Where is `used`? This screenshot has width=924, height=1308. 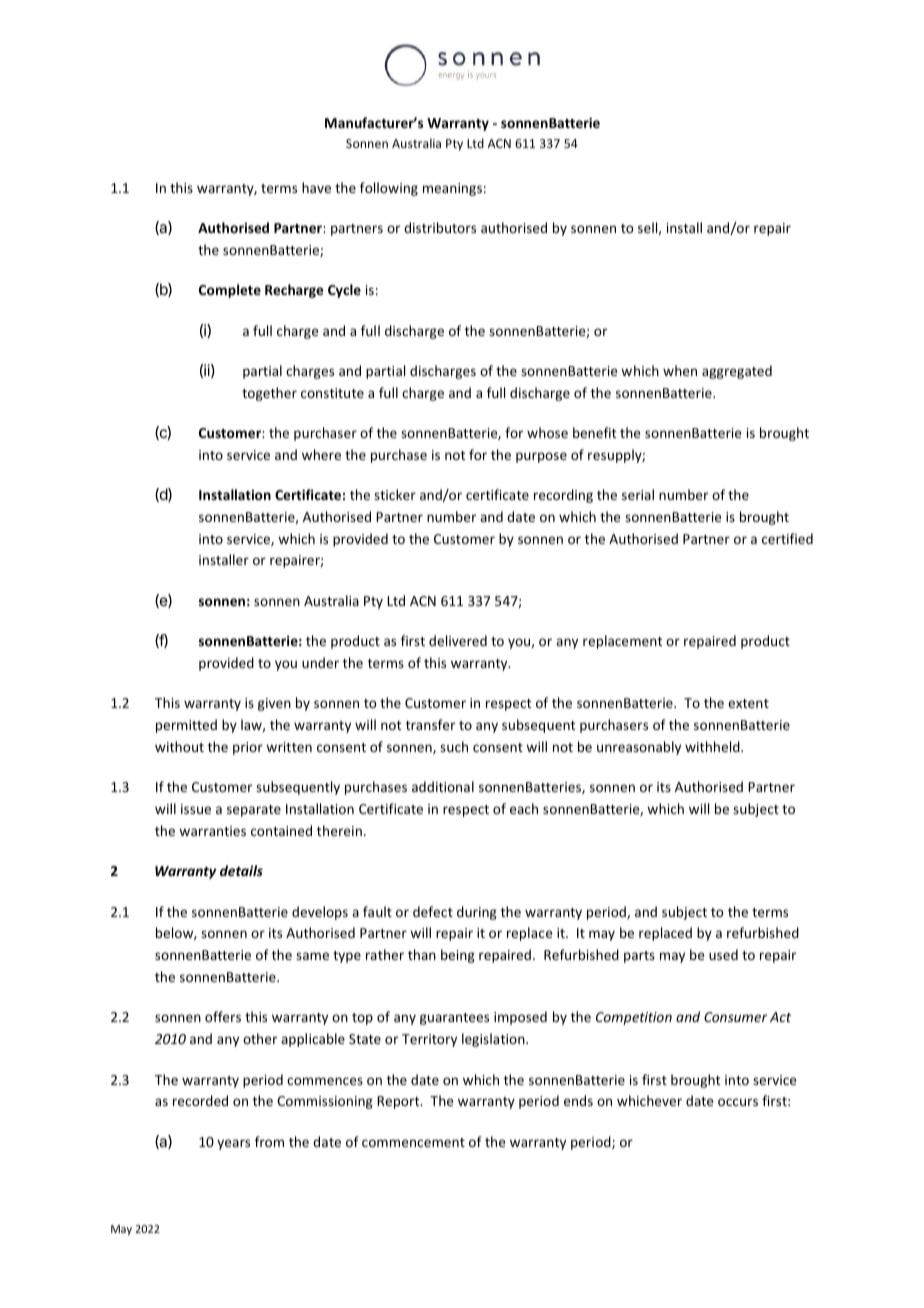 used is located at coordinates (723, 954).
